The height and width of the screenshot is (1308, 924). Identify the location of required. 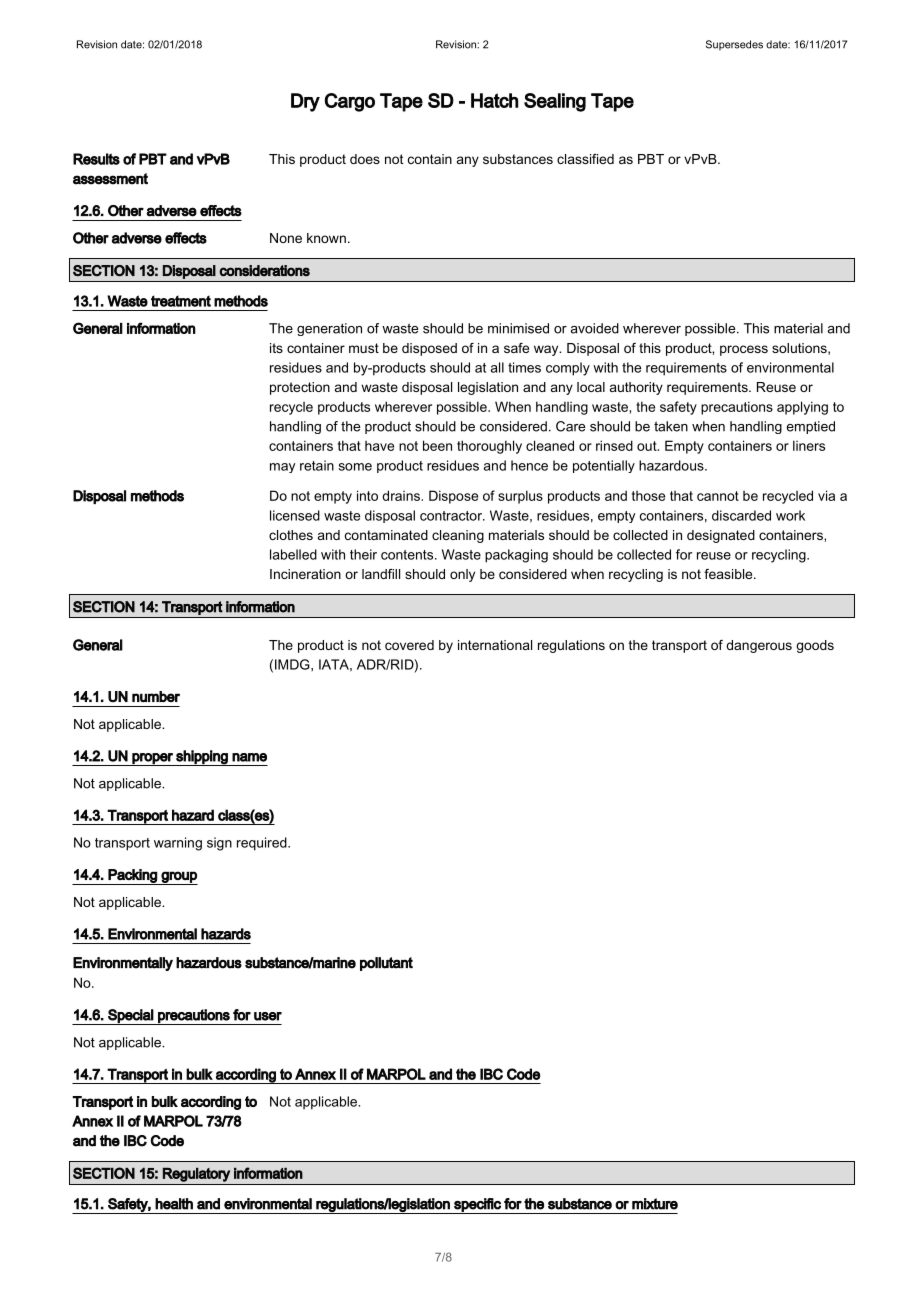
(263, 844).
